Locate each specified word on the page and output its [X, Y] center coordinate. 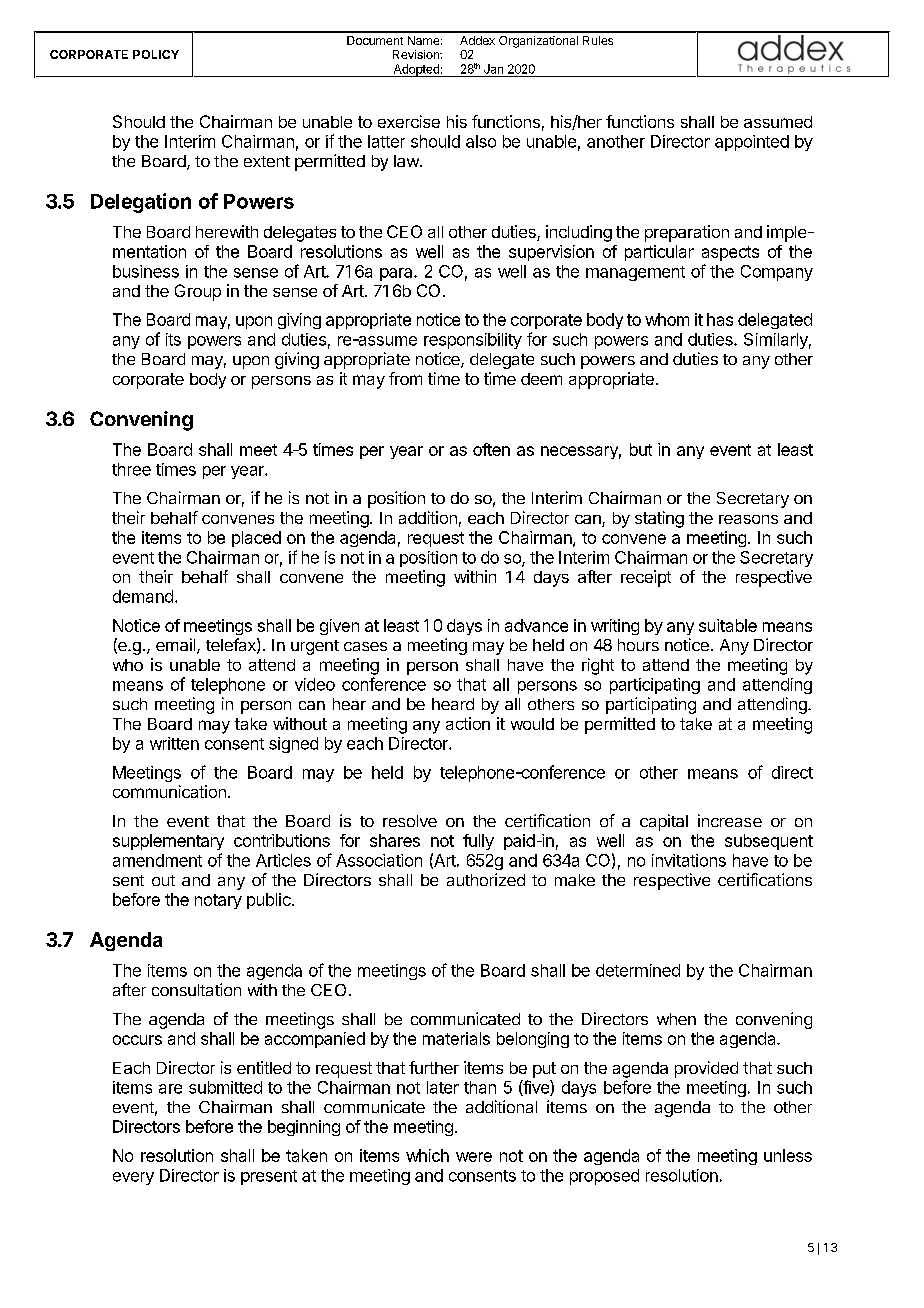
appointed [752, 143]
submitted [225, 1087]
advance [536, 625]
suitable [728, 625]
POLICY [156, 54]
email [177, 646]
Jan [493, 69]
